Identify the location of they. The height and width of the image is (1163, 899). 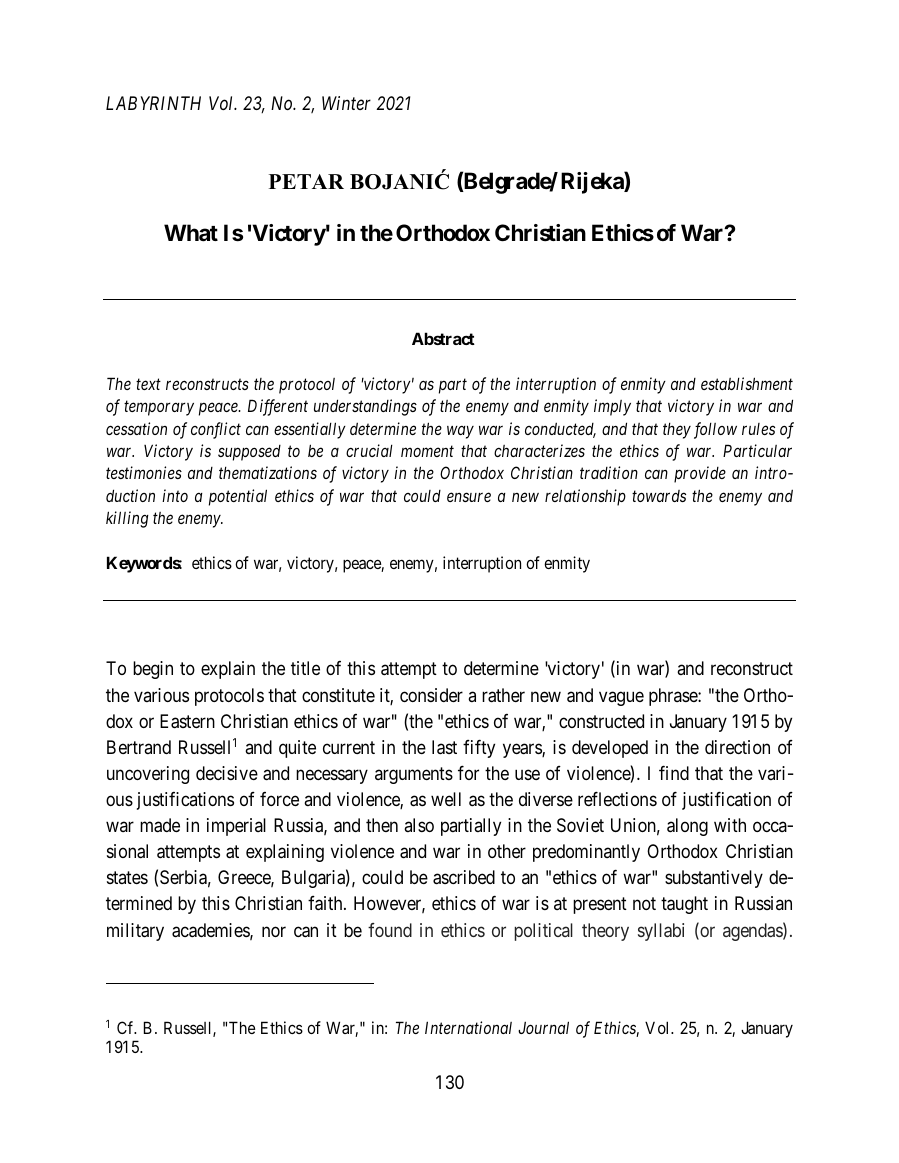
(677, 430).
